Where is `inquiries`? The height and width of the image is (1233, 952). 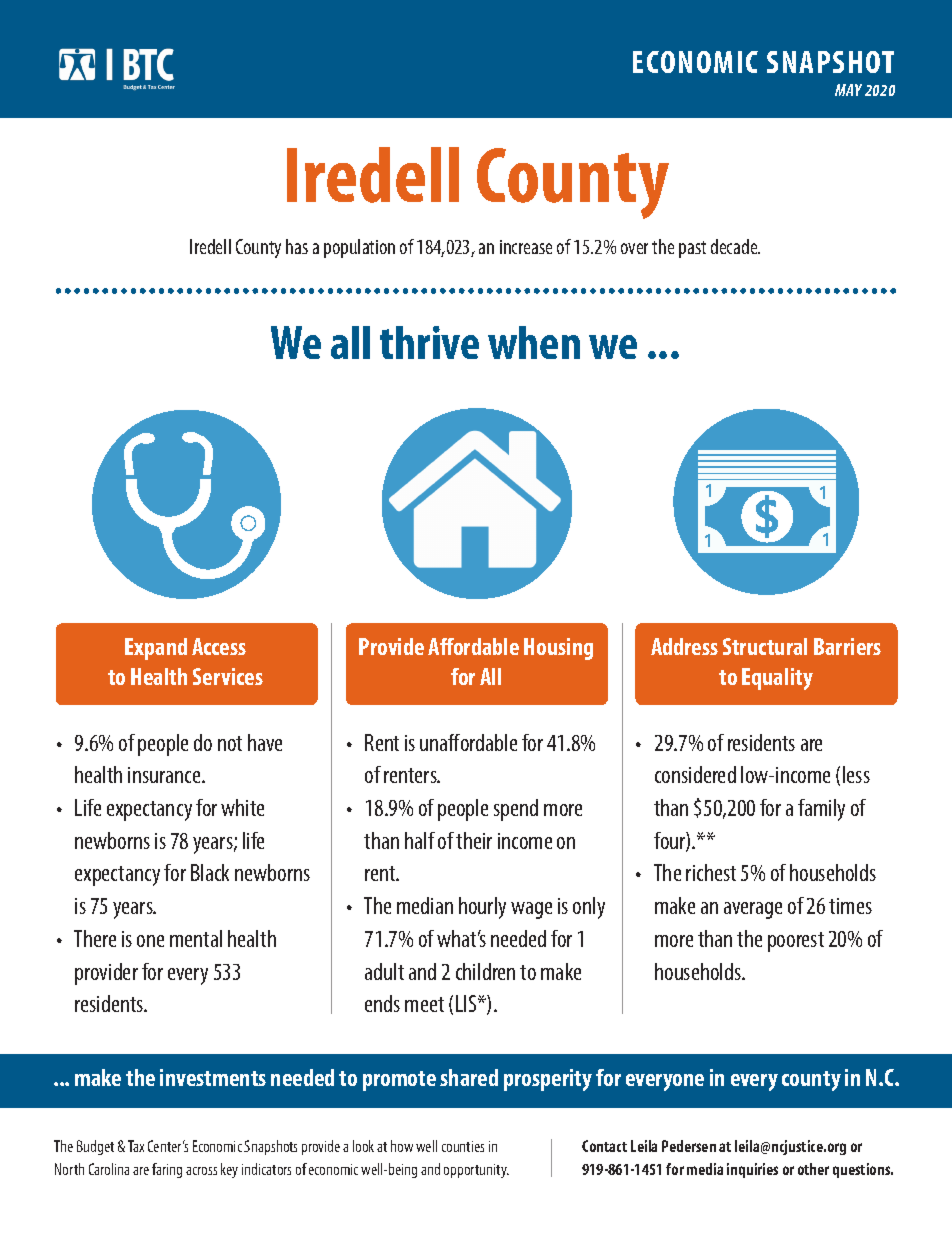
inquiries is located at coordinates (752, 1170).
